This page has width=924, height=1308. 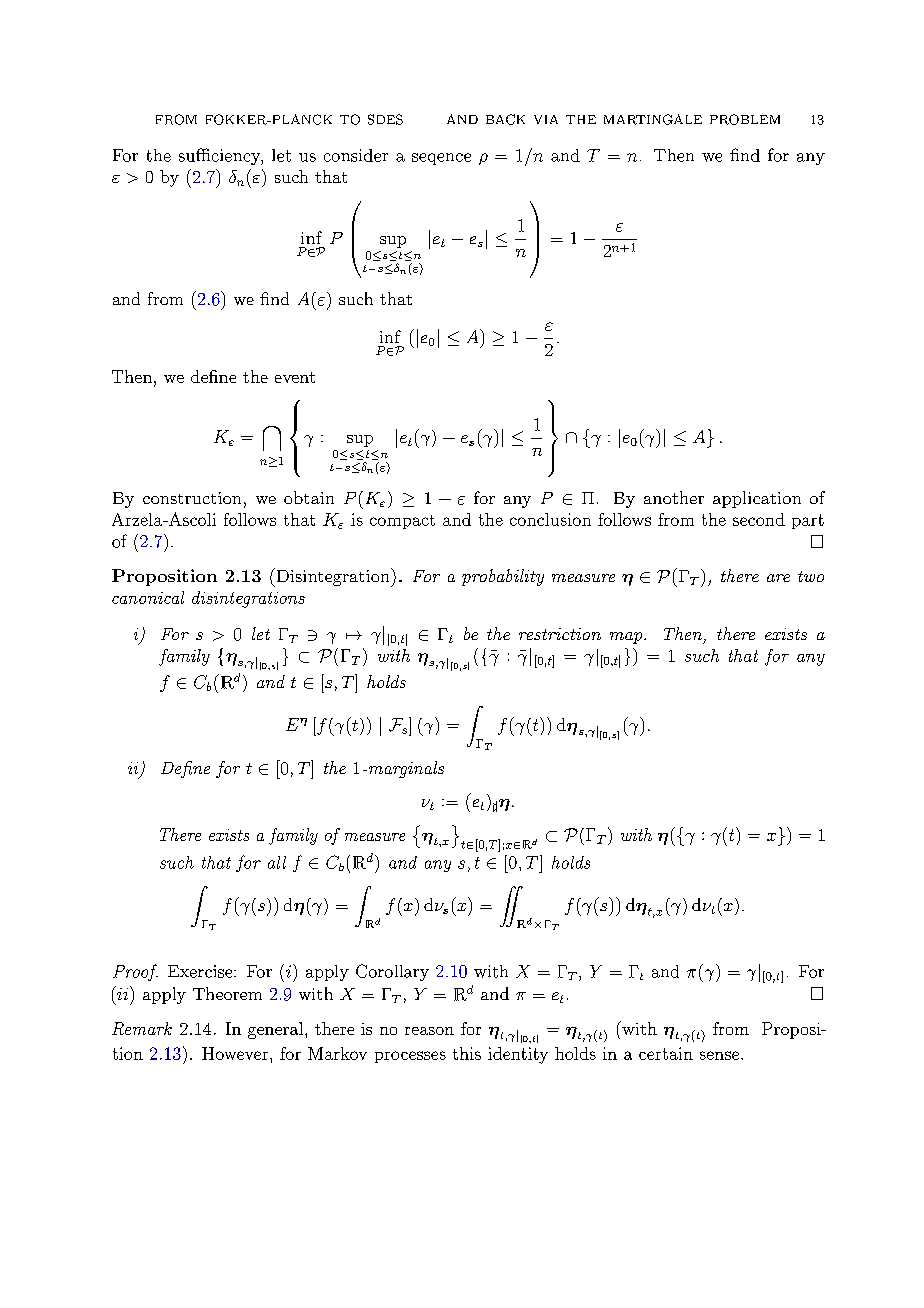 What do you see at coordinates (505, 119) in the page?
I see `BACK` at bounding box center [505, 119].
